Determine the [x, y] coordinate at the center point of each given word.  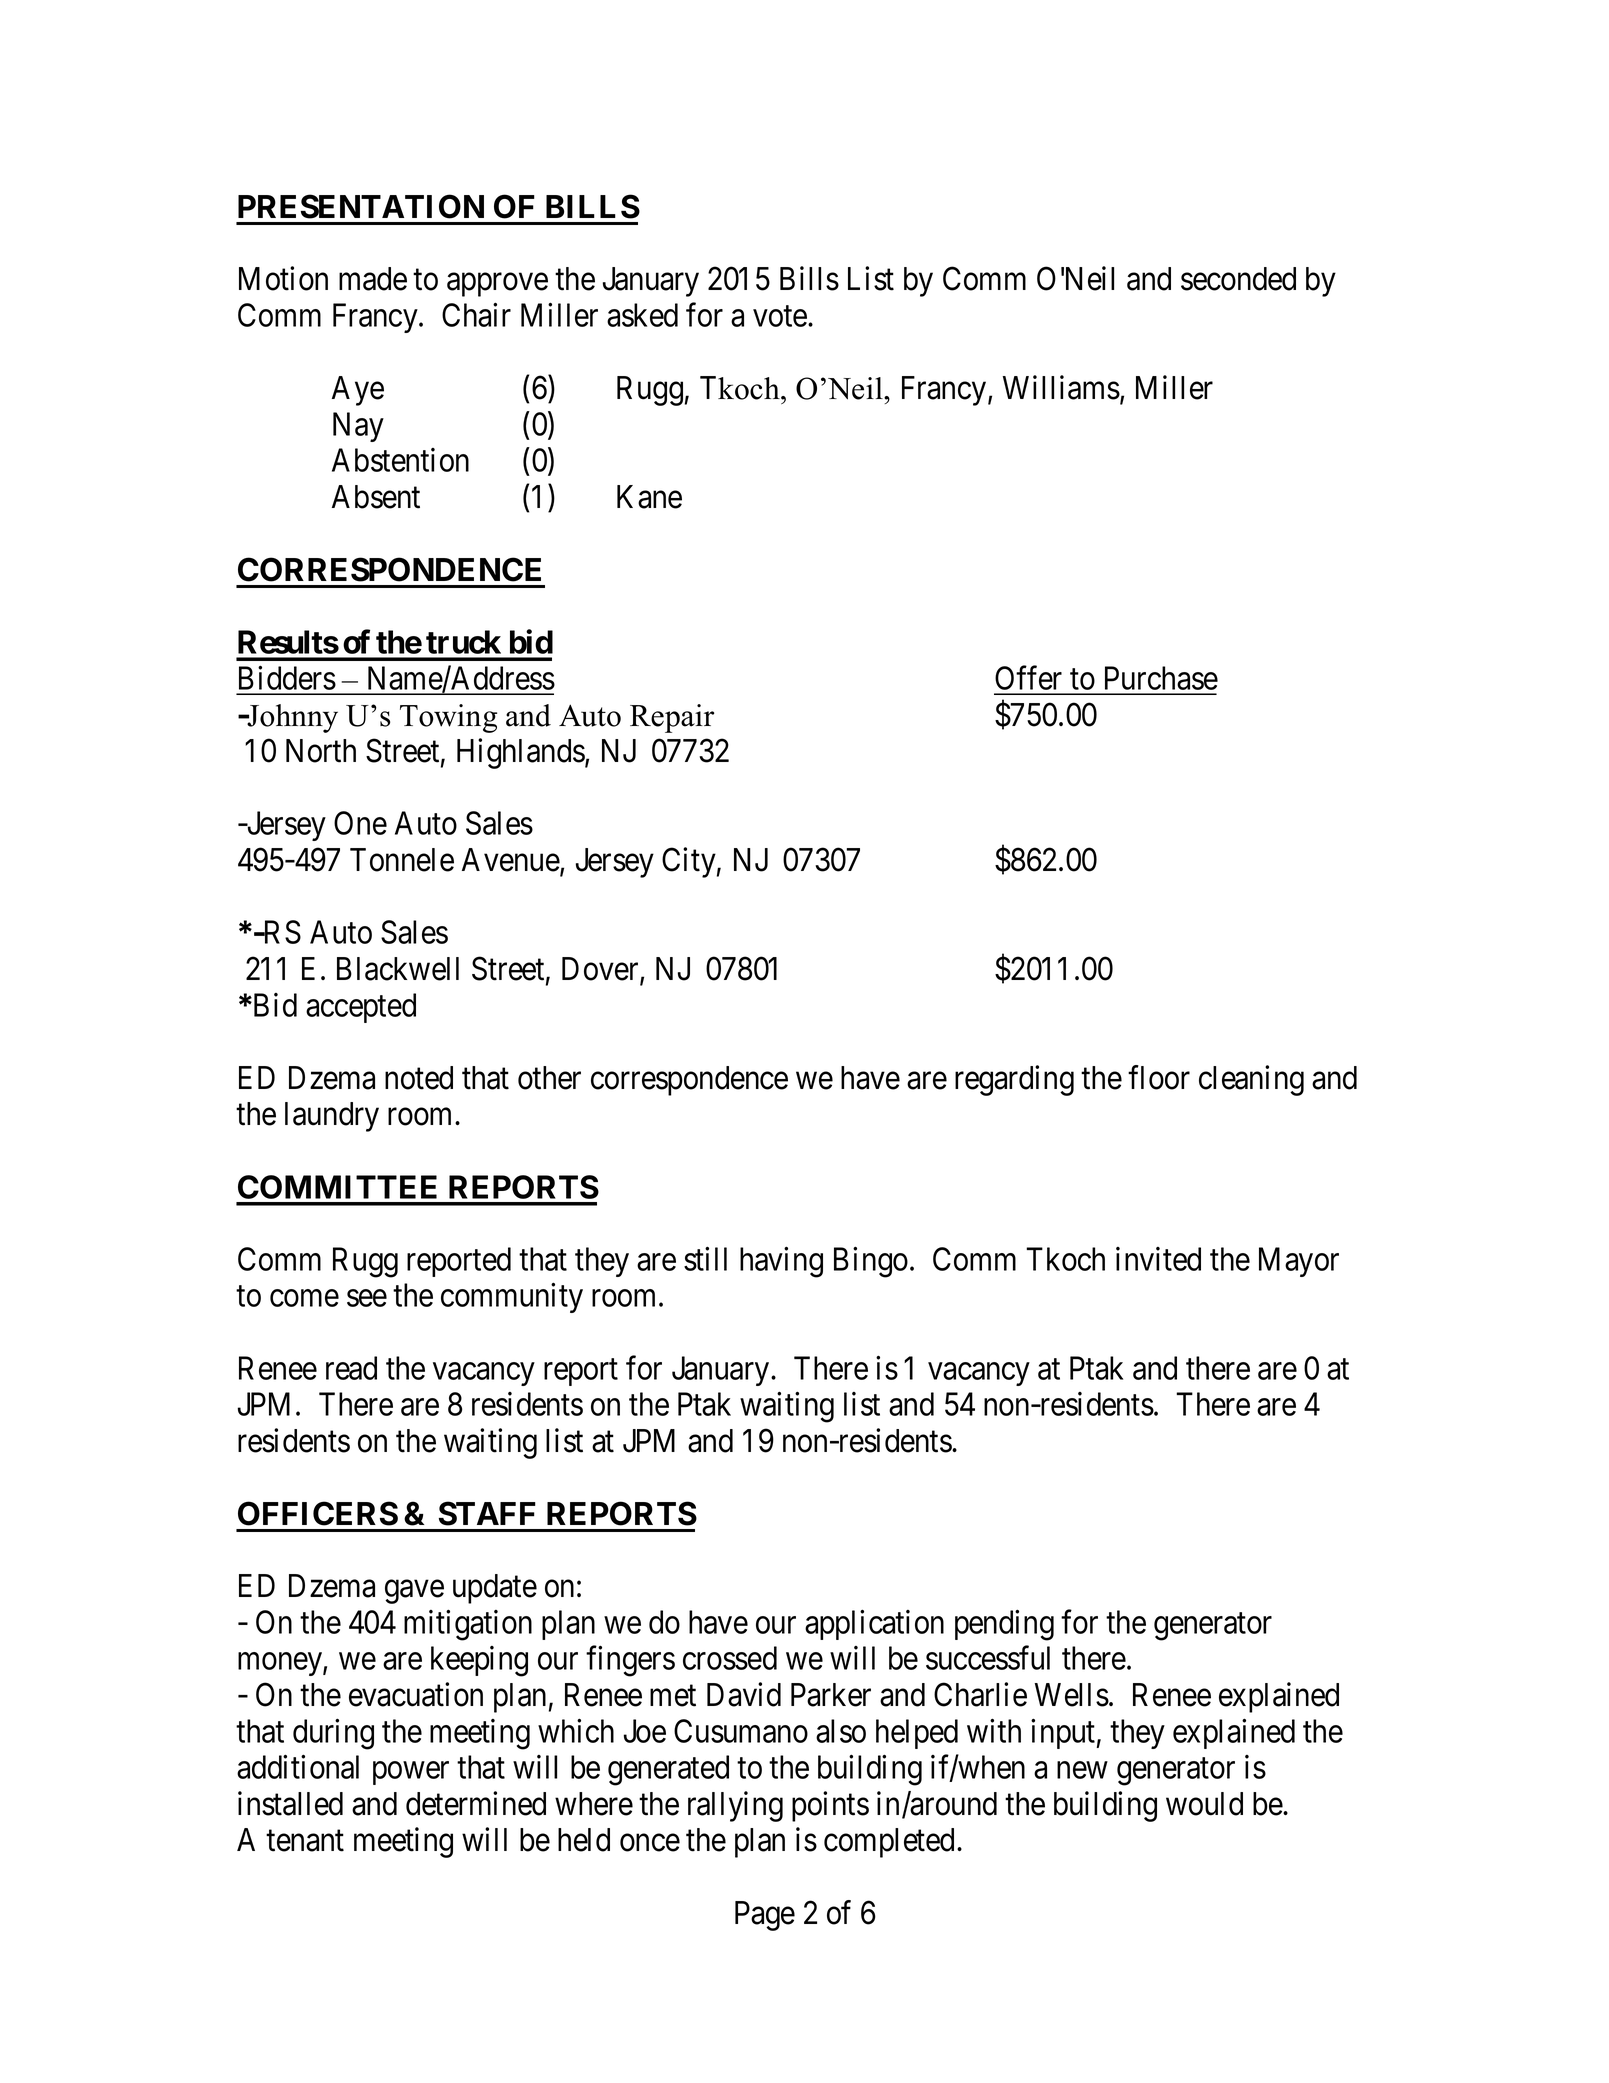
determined [476, 1803]
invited [1158, 1259]
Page [765, 1916]
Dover [601, 970]
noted [419, 1078]
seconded [1238, 279]
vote [780, 316]
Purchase [1161, 678]
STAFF [487, 1513]
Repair [672, 718]
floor [1159, 1077]
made [373, 279]
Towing [448, 718]
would [1204, 1804]
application [874, 1625]
